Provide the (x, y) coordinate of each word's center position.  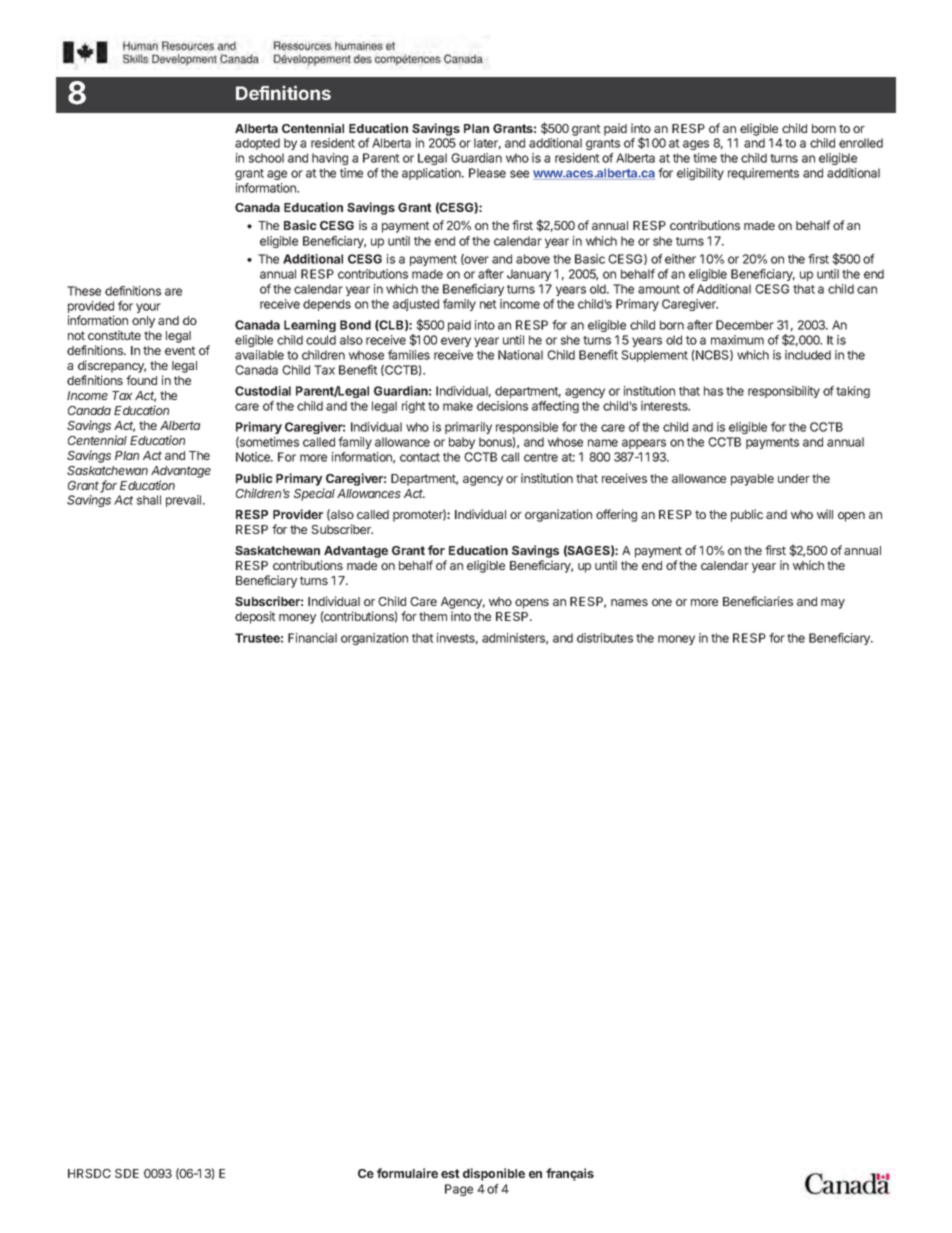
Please (487, 173)
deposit (255, 617)
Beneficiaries (758, 601)
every (456, 342)
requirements (763, 174)
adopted (257, 144)
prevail (185, 501)
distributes (605, 638)
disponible (494, 1174)
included (808, 355)
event (180, 350)
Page (459, 1190)
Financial (312, 638)
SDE (127, 1173)
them (433, 616)
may (833, 604)
